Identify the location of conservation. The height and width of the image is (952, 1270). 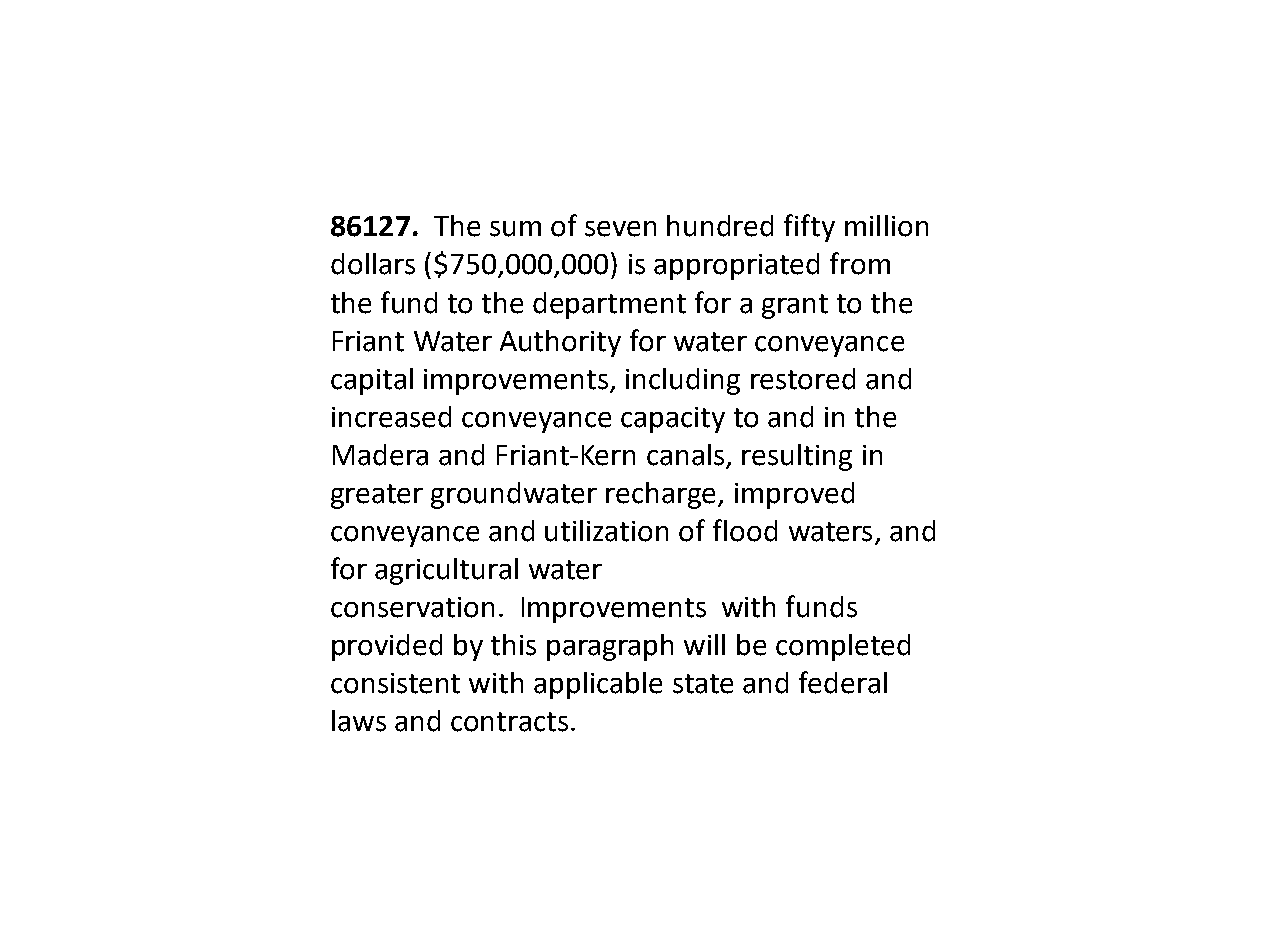
(412, 607).
